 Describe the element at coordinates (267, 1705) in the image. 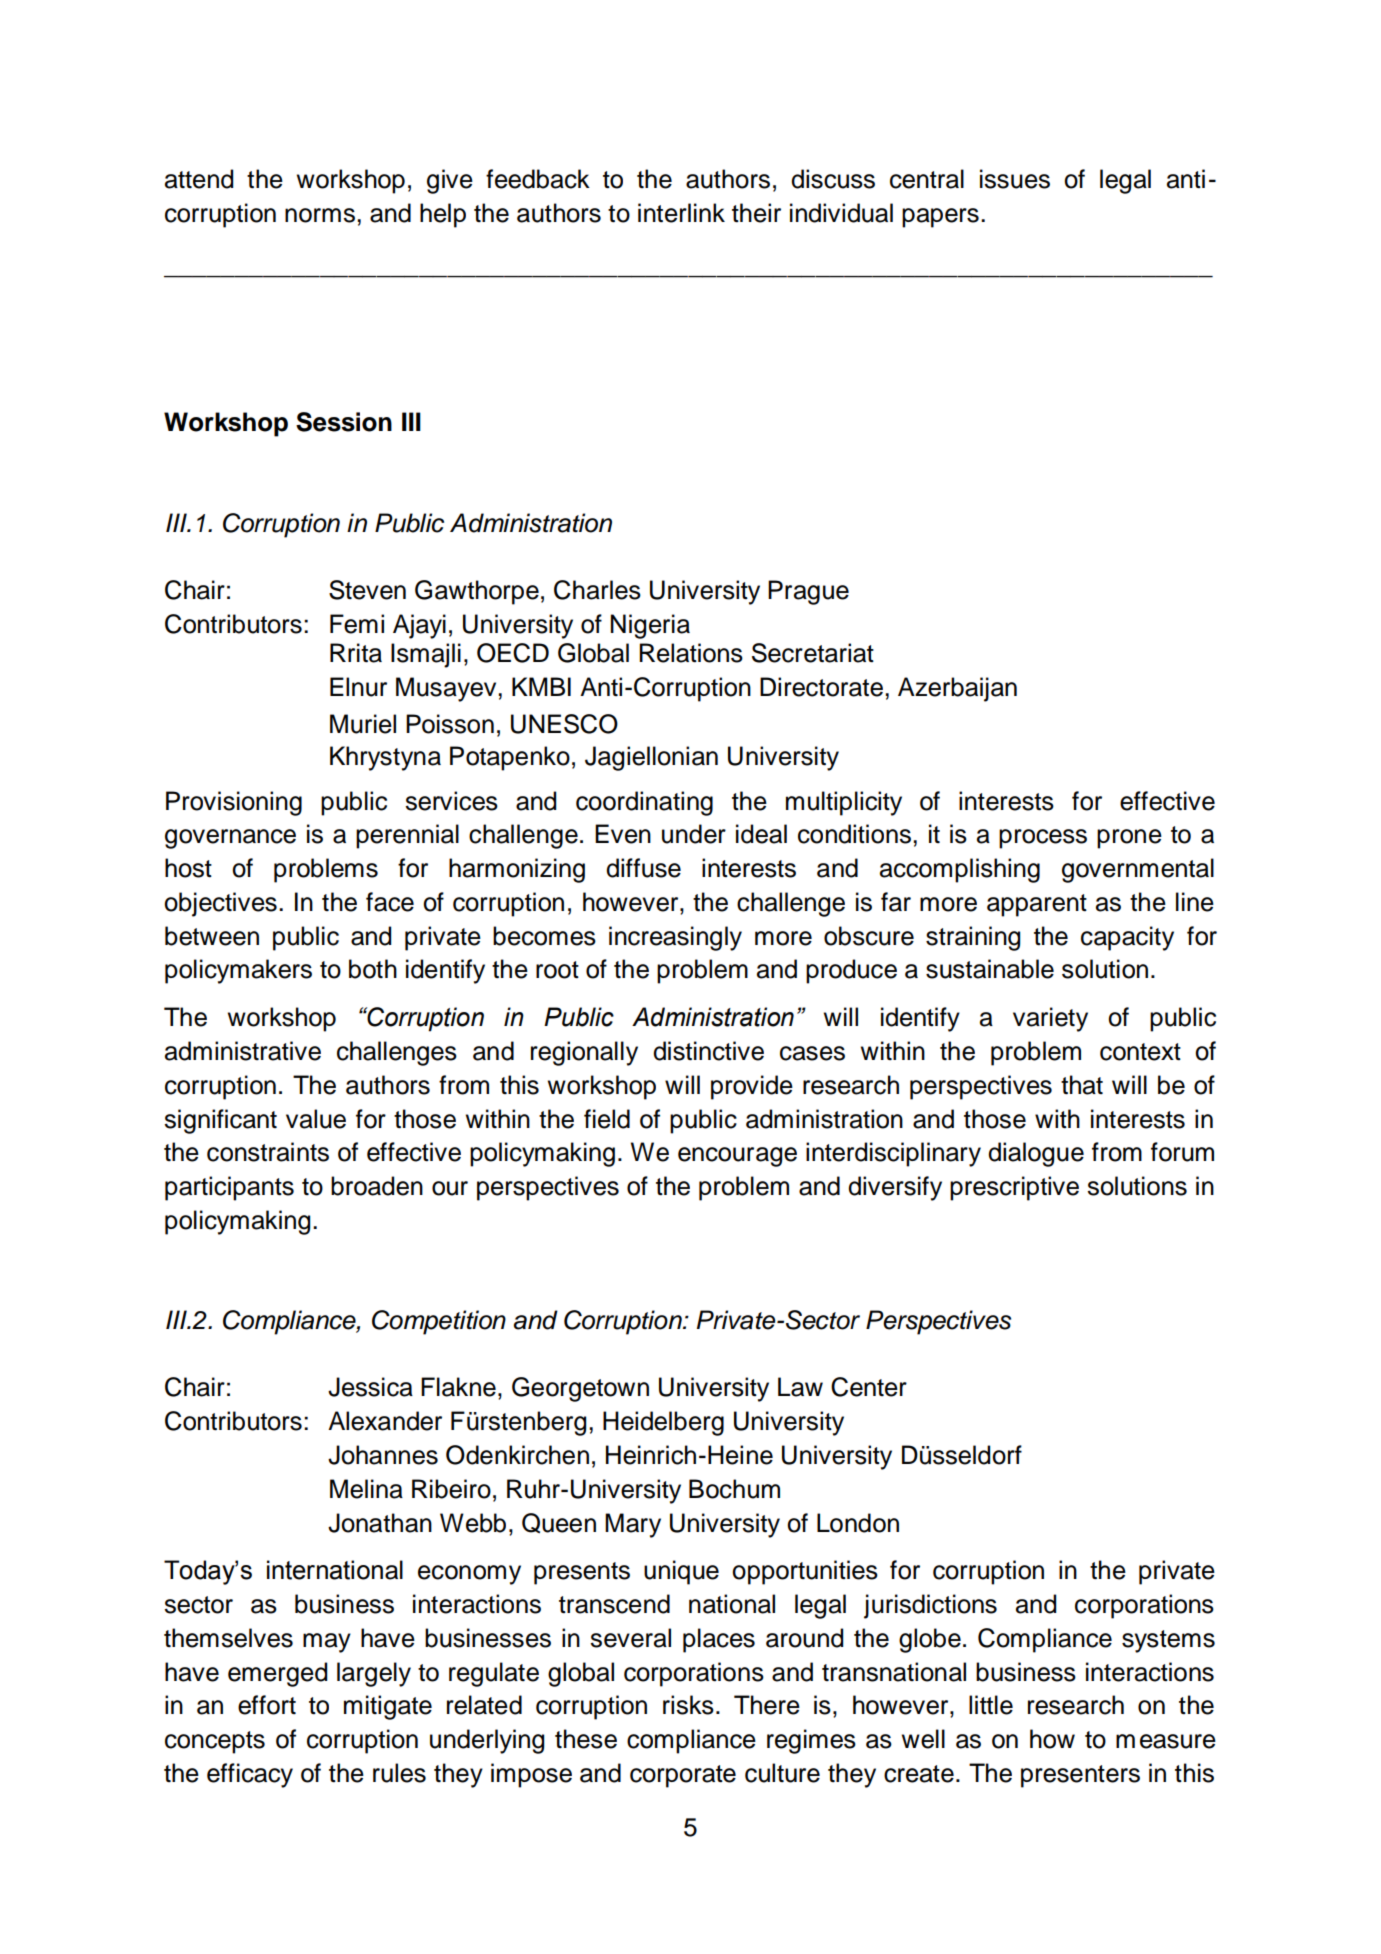

I see `effort` at that location.
